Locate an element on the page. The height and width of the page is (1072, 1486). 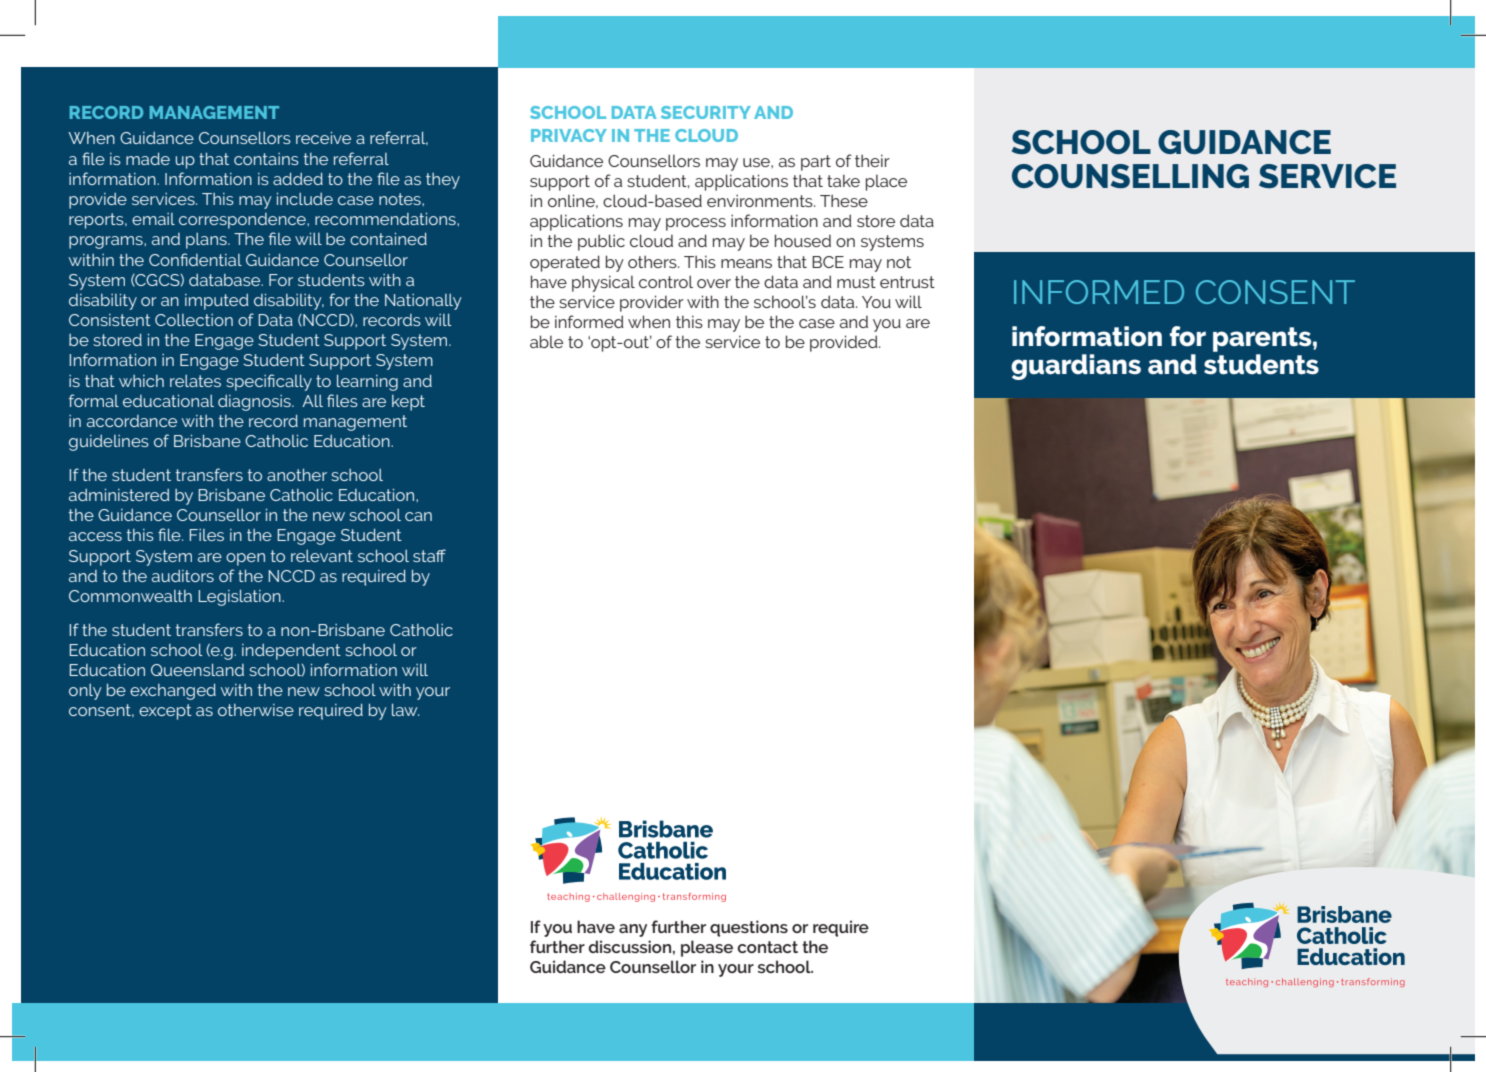
please is located at coordinates (707, 948).
